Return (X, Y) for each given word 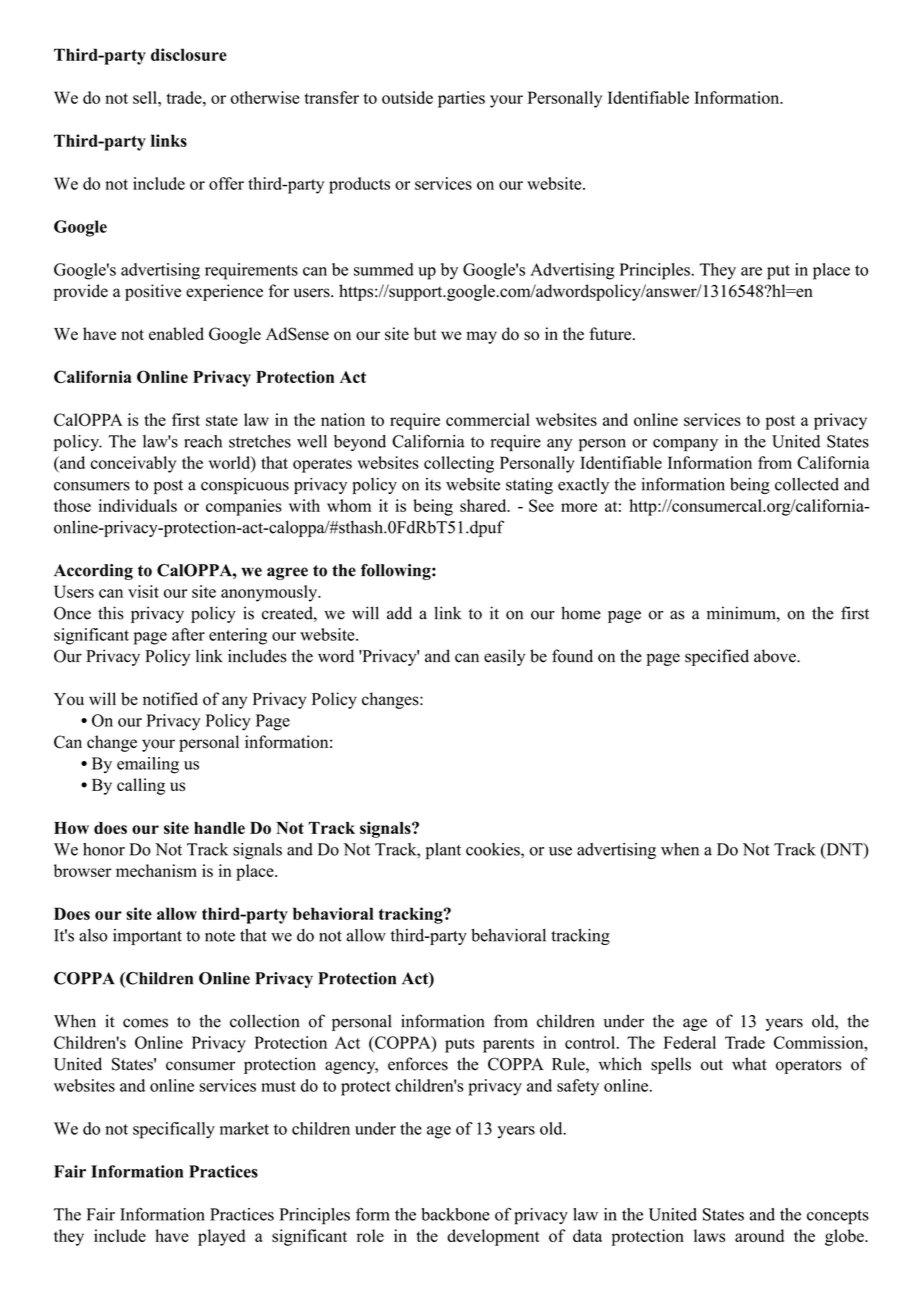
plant (443, 851)
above (776, 656)
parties (461, 99)
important (147, 937)
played (221, 1237)
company (685, 445)
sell (146, 97)
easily (504, 657)
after (188, 634)
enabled (176, 334)
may (481, 337)
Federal (689, 1042)
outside (407, 97)
